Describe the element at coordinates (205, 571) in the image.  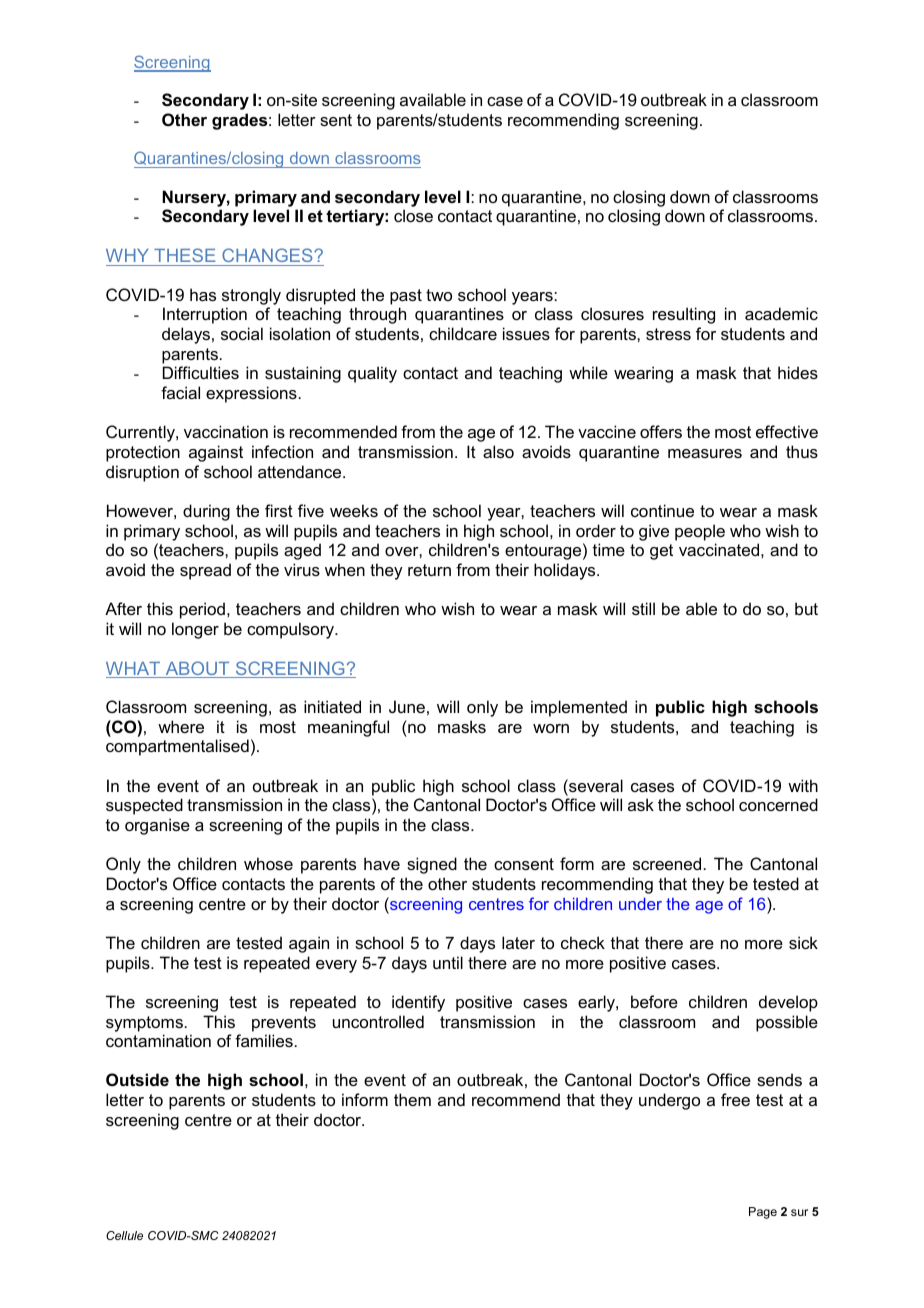
I see `spread` at that location.
